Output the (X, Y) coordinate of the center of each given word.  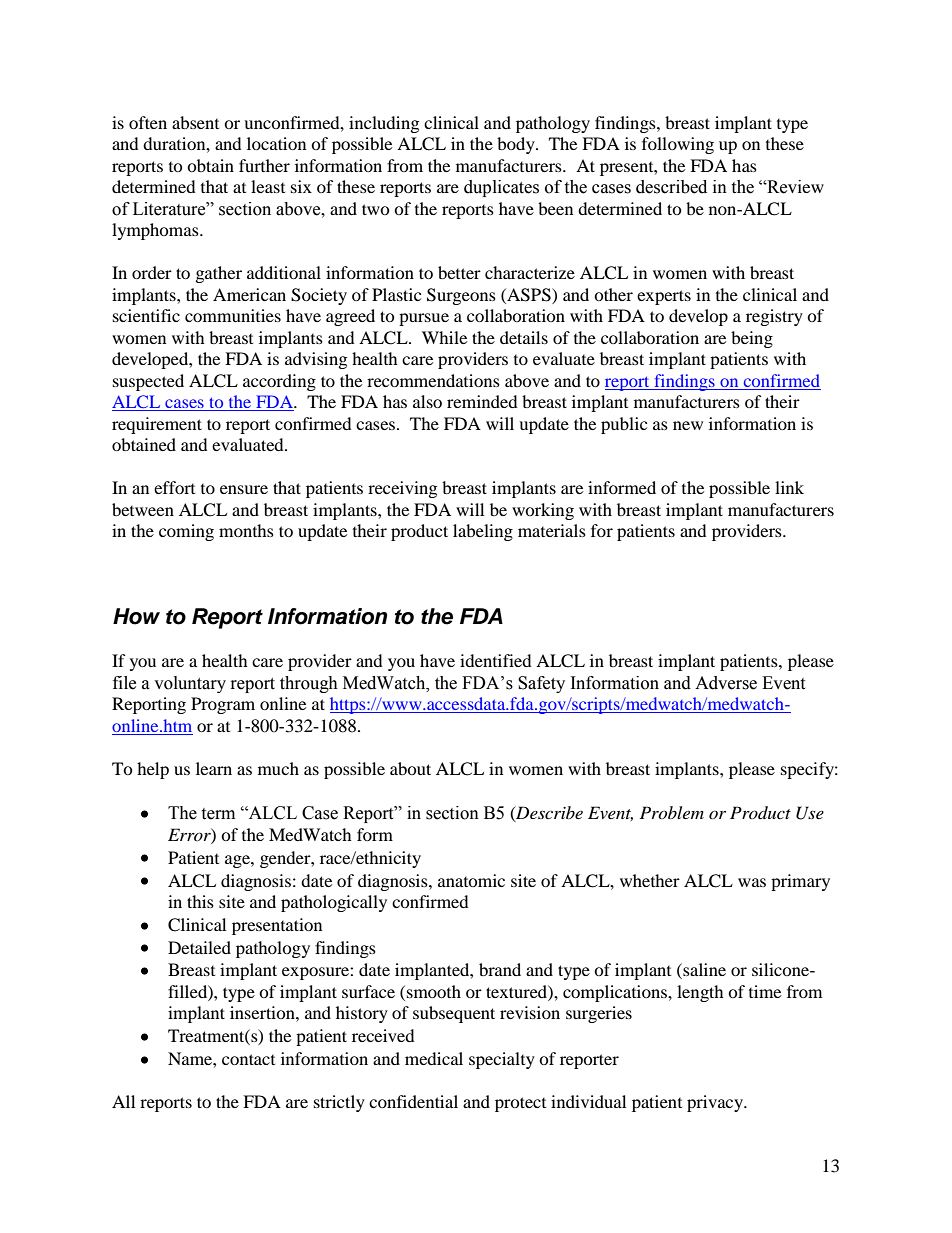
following (678, 145)
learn (214, 768)
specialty (502, 1060)
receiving (402, 489)
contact (248, 1059)
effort (174, 487)
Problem (672, 812)
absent (195, 122)
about (410, 768)
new (688, 425)
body (517, 145)
